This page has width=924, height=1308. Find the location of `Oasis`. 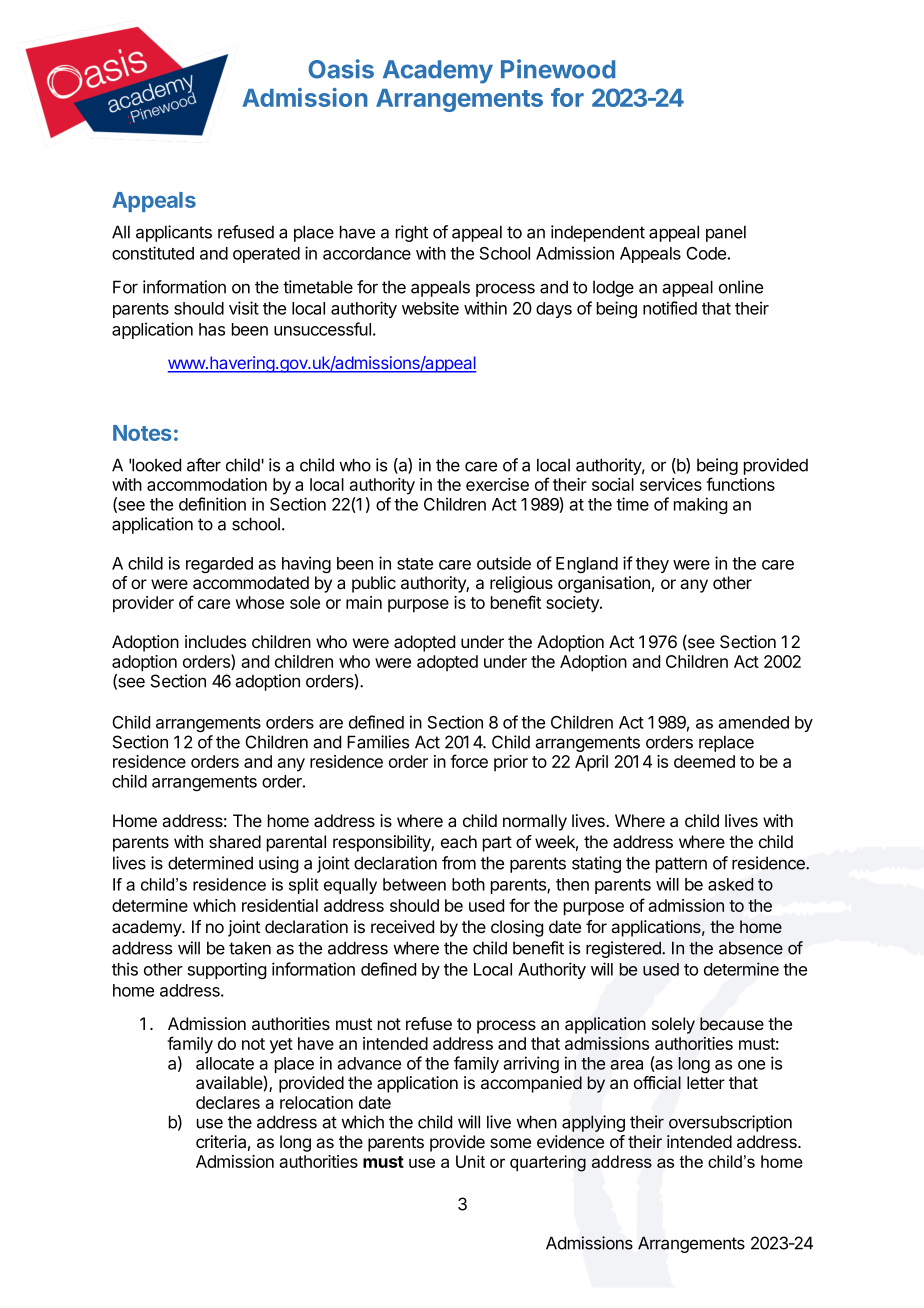

Oasis is located at coordinates (341, 69).
